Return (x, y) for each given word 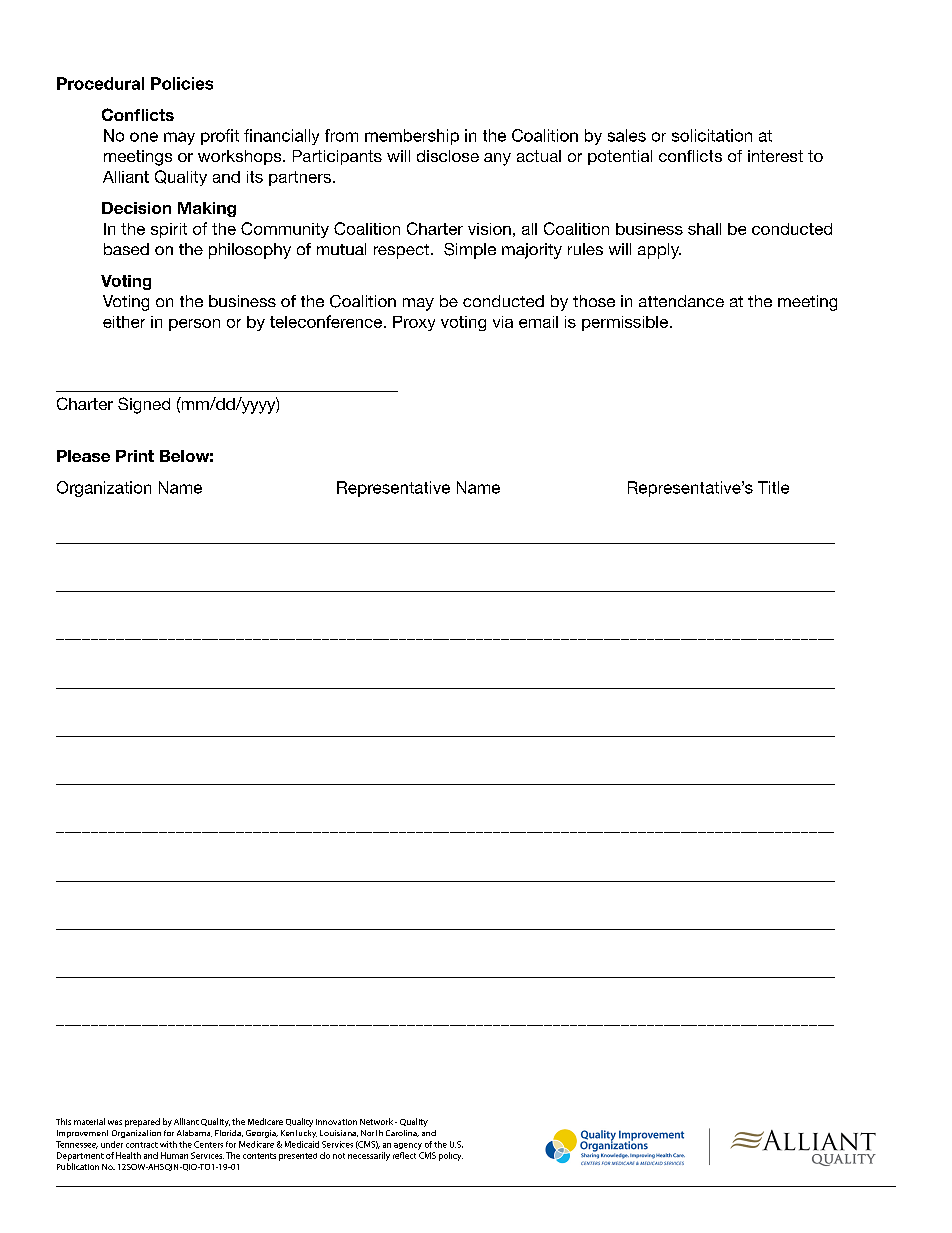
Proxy (414, 323)
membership (412, 137)
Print (135, 456)
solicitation (712, 135)
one (144, 137)
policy (451, 1156)
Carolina (402, 1133)
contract (142, 1145)
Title (773, 487)
